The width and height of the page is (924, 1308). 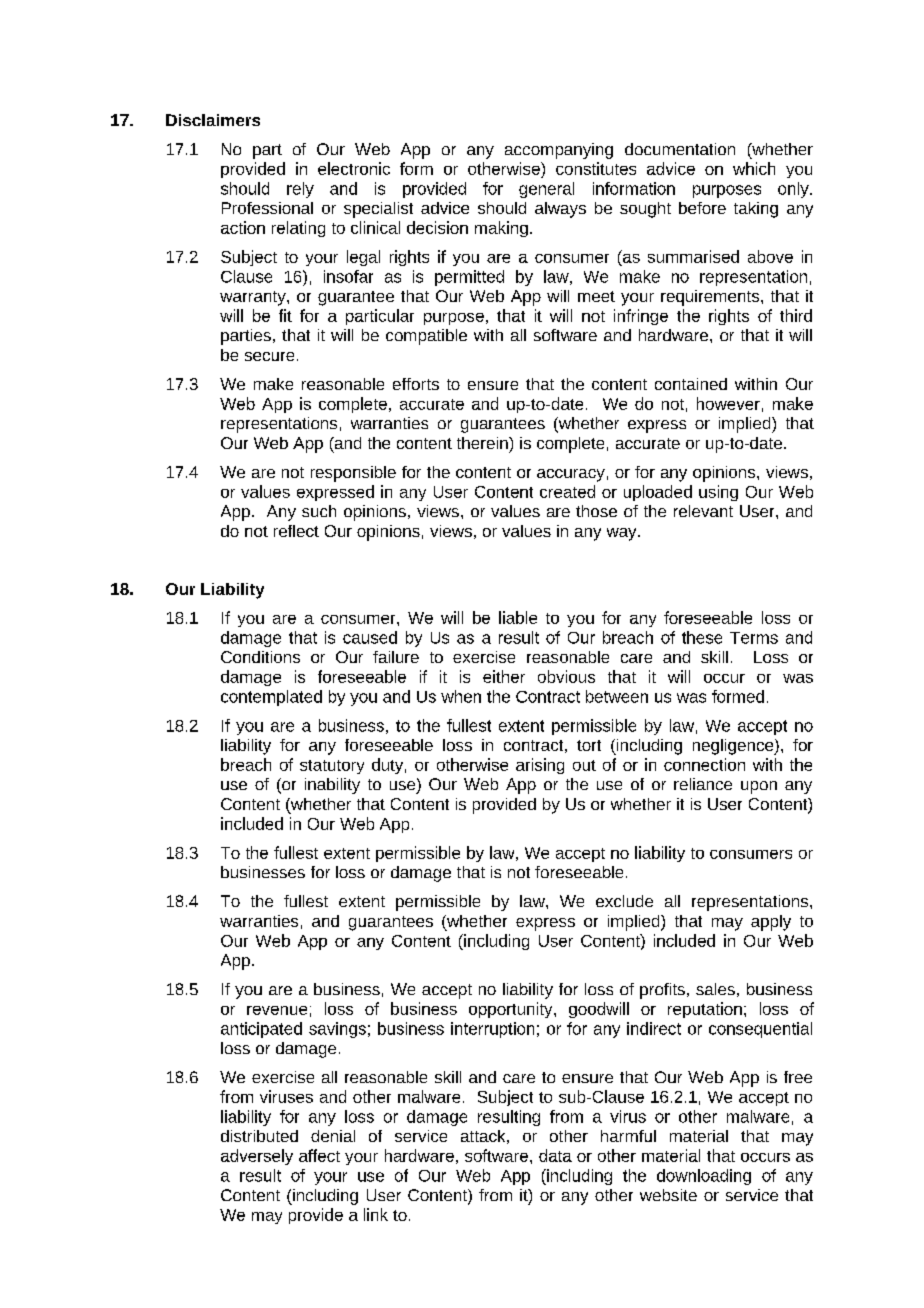 What do you see at coordinates (559, 151) in the page?
I see `accompanying` at bounding box center [559, 151].
